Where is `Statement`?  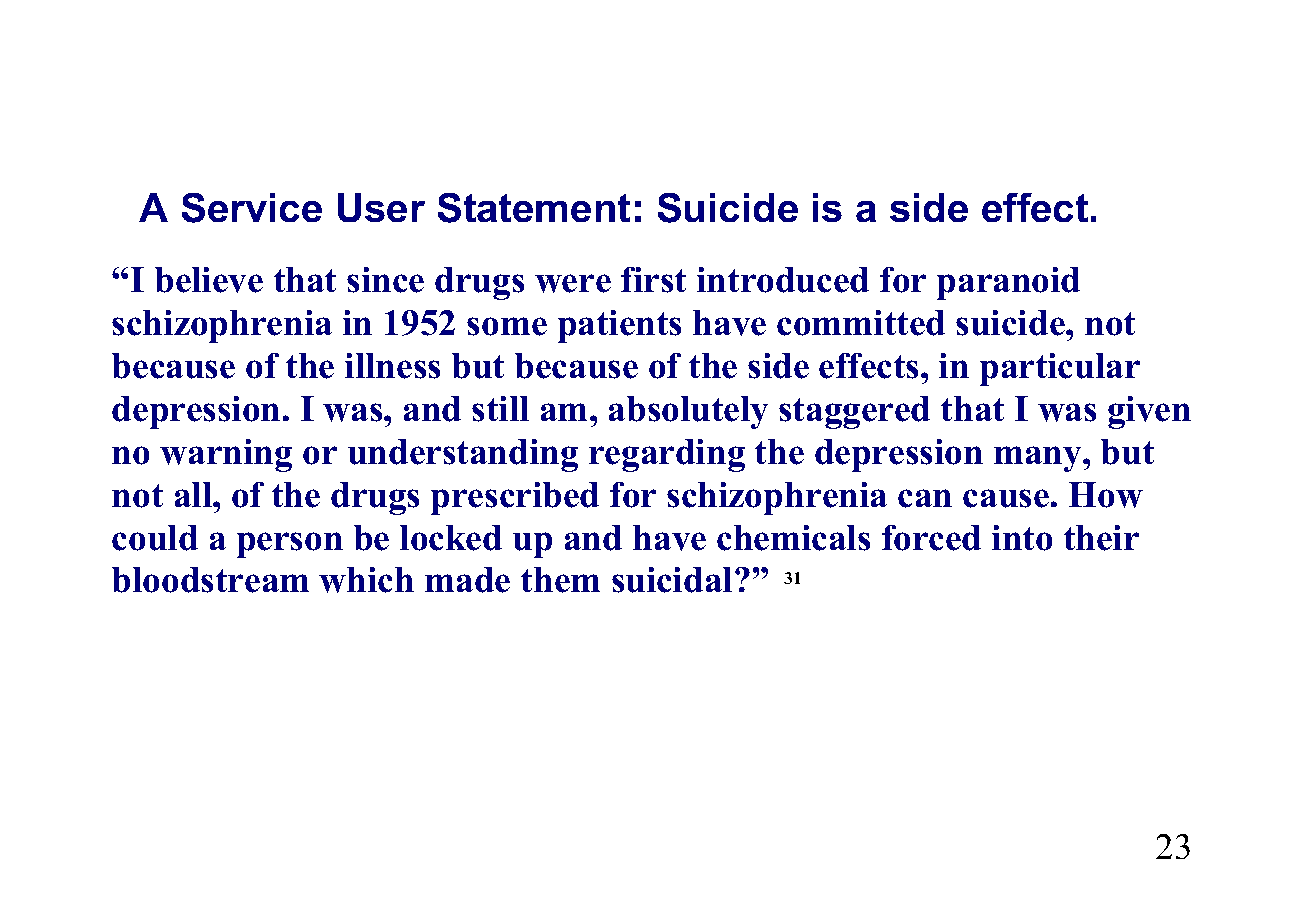
Statement is located at coordinates (534, 208).
